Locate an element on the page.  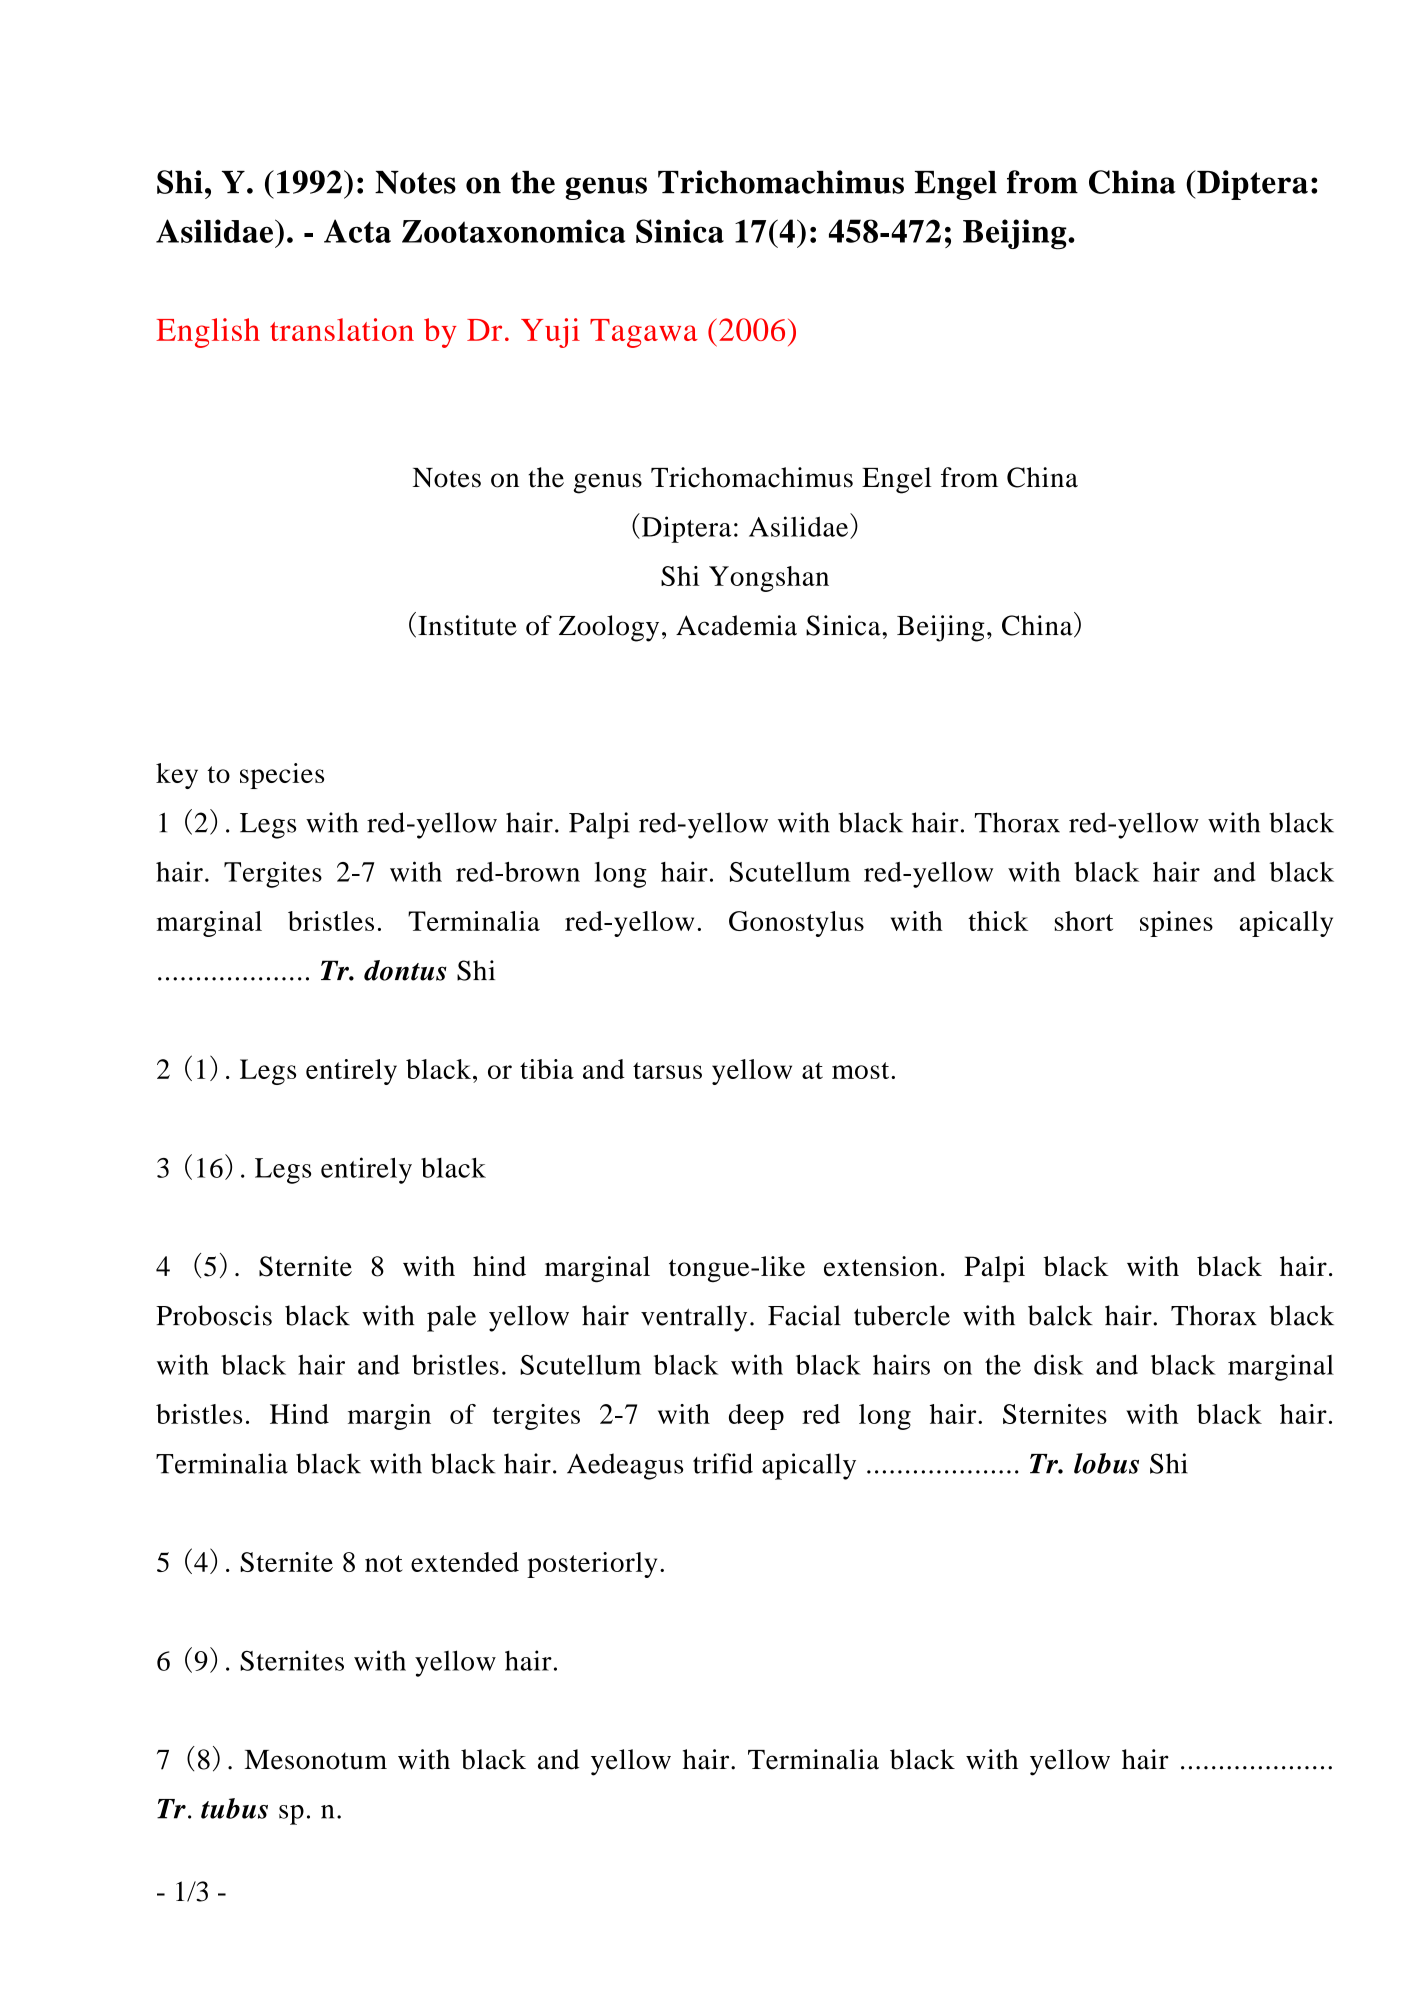
trifid is located at coordinates (723, 1463).
